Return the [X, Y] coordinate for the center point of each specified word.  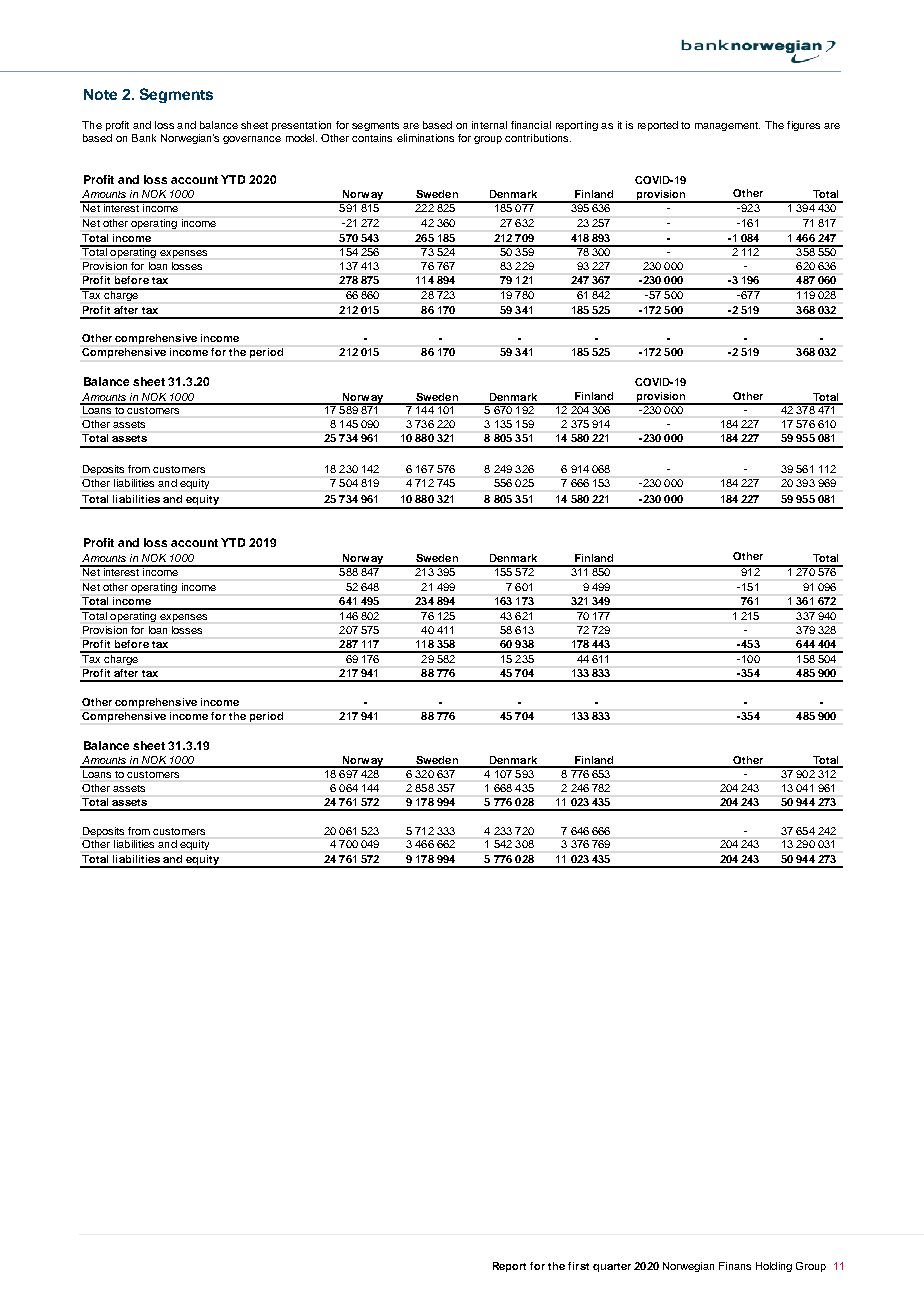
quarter [612, 1267]
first [578, 1266]
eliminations [425, 138]
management [727, 126]
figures [803, 126]
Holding [774, 1267]
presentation [301, 126]
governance [252, 140]
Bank [144, 138]
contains [372, 138]
